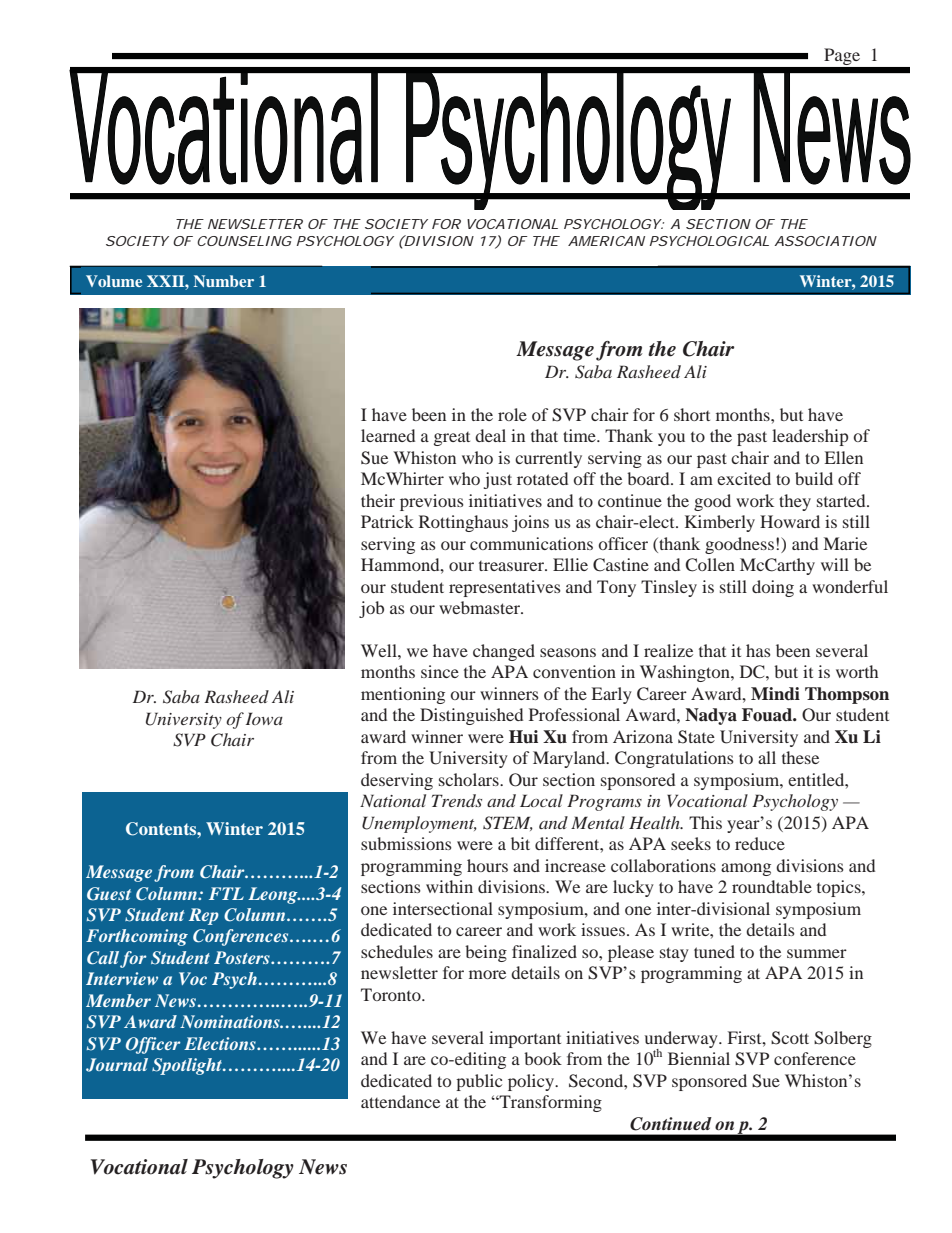 Image resolution: width=952 pixels, height=1233 pixels. Describe the element at coordinates (226, 893) in the screenshot. I see `FTL` at that location.
